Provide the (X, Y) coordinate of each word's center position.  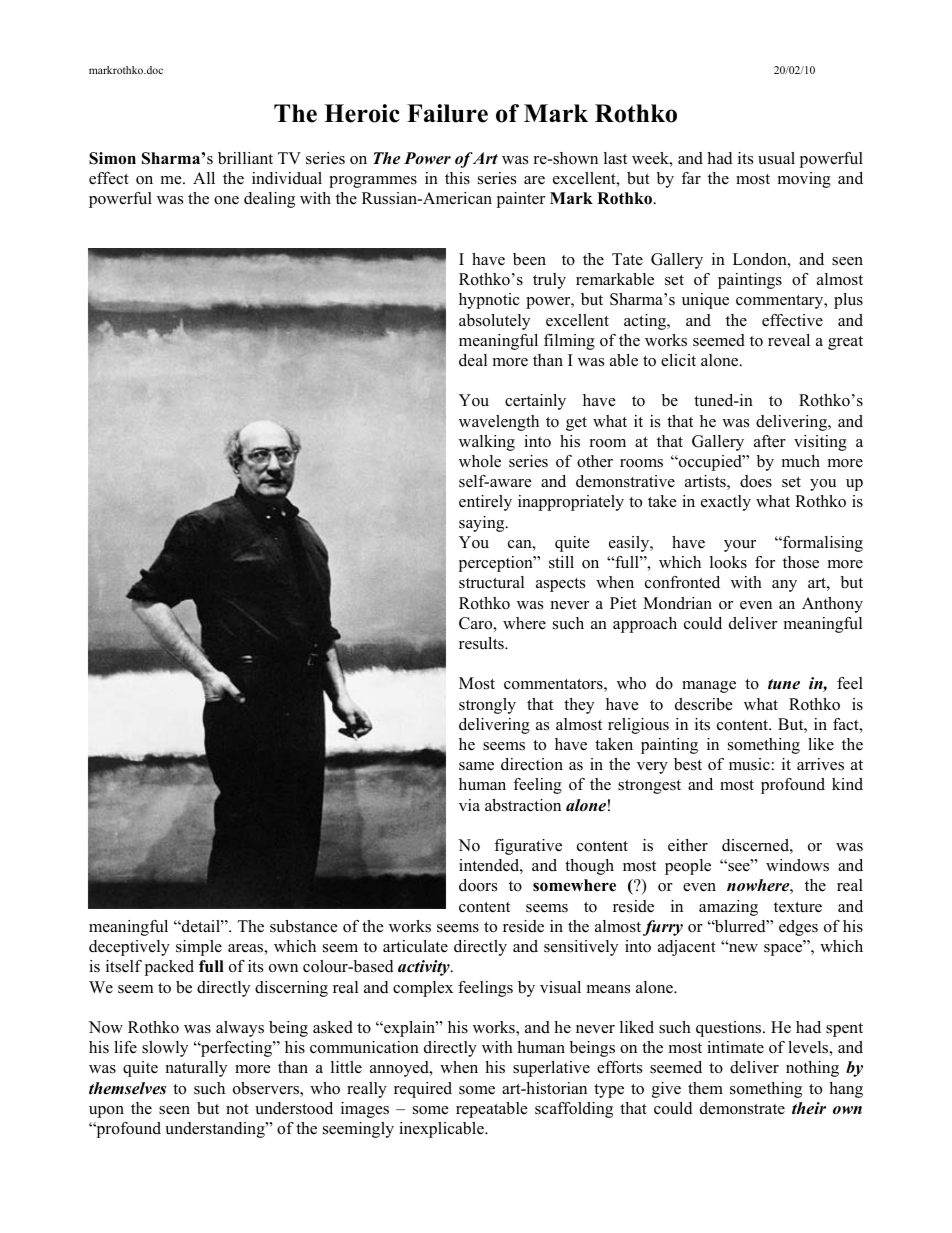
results (482, 643)
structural (491, 582)
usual (776, 158)
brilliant (245, 158)
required (423, 1090)
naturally (196, 1069)
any (784, 586)
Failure (447, 113)
